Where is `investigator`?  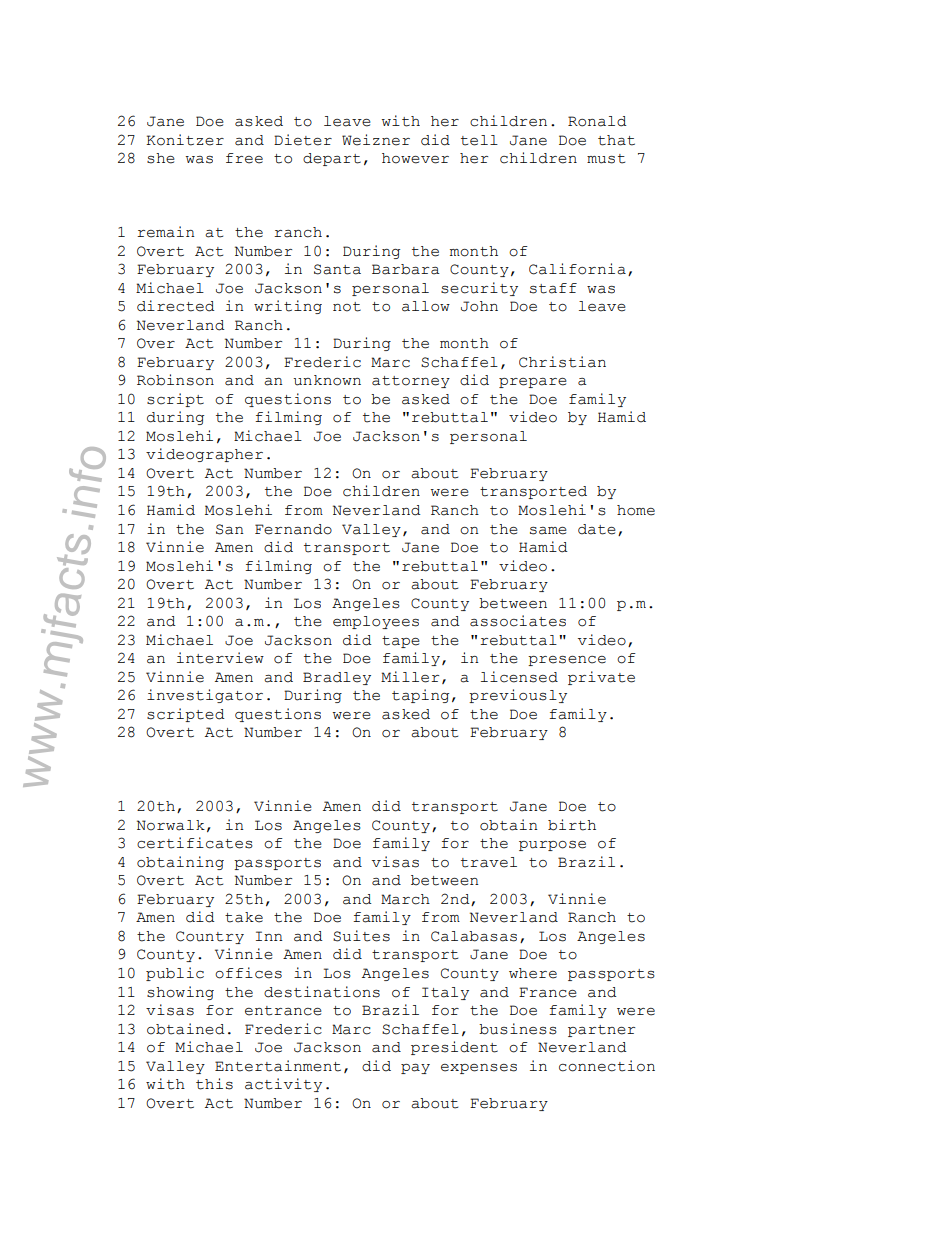 investigator is located at coordinates (205, 696).
